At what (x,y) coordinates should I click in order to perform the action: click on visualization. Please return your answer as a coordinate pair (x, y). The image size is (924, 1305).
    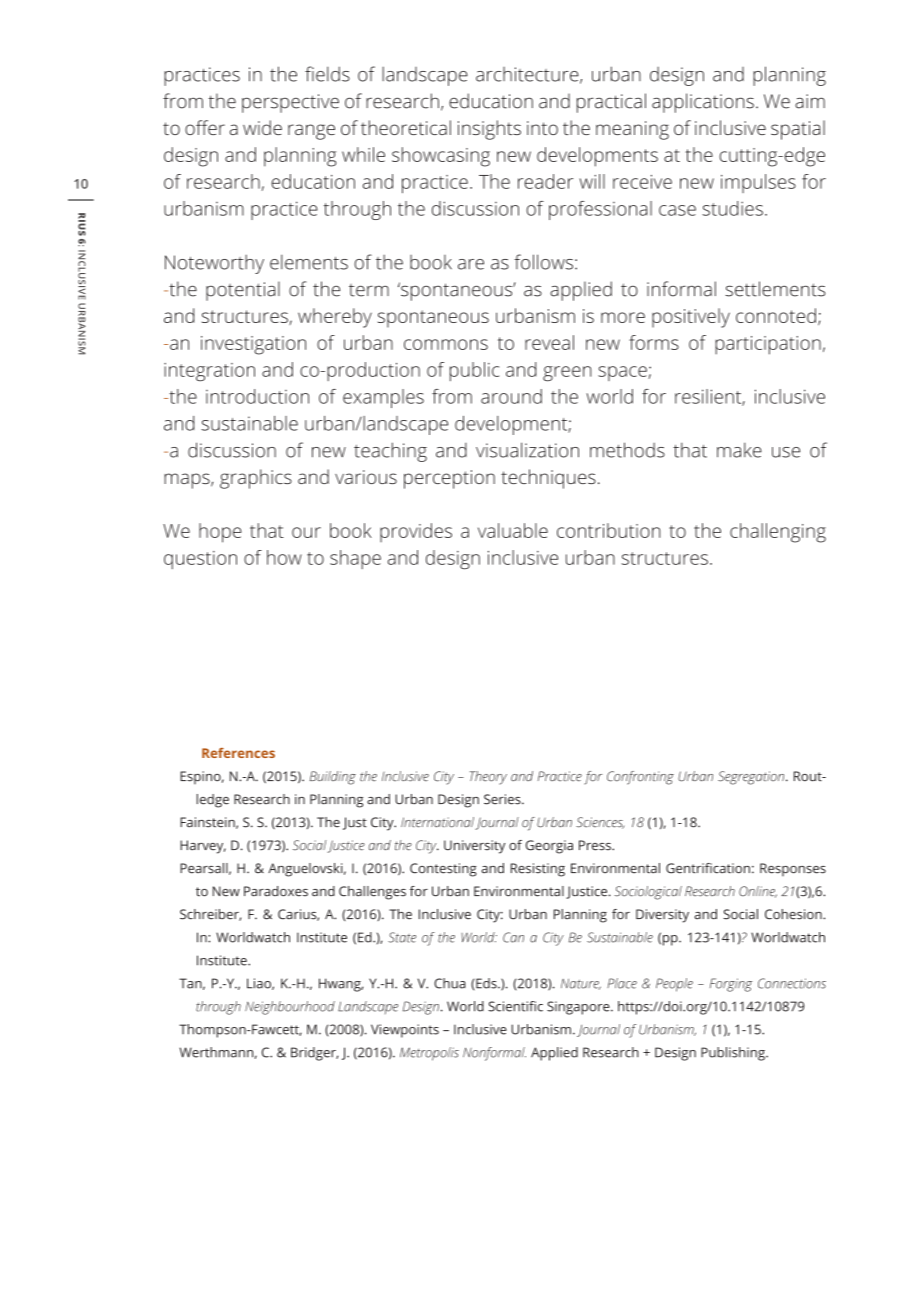
    Looking at the image, I should click on (527, 450).
